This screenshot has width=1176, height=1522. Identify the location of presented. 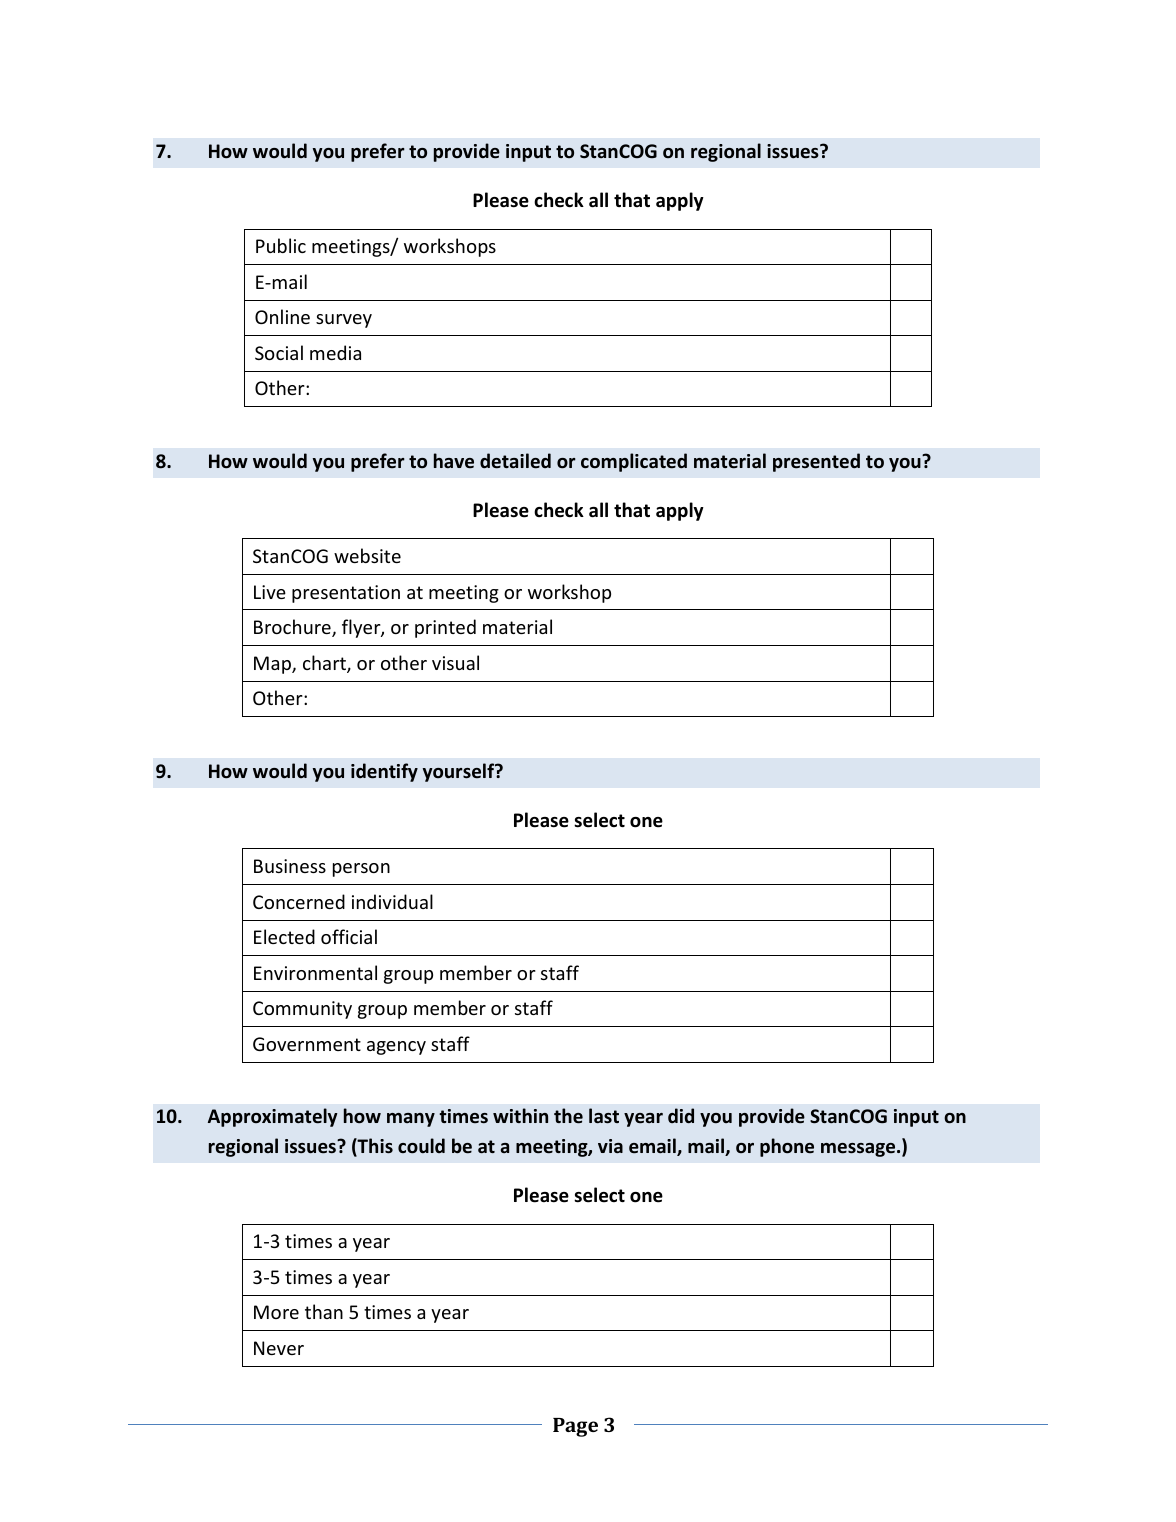
(816, 462).
